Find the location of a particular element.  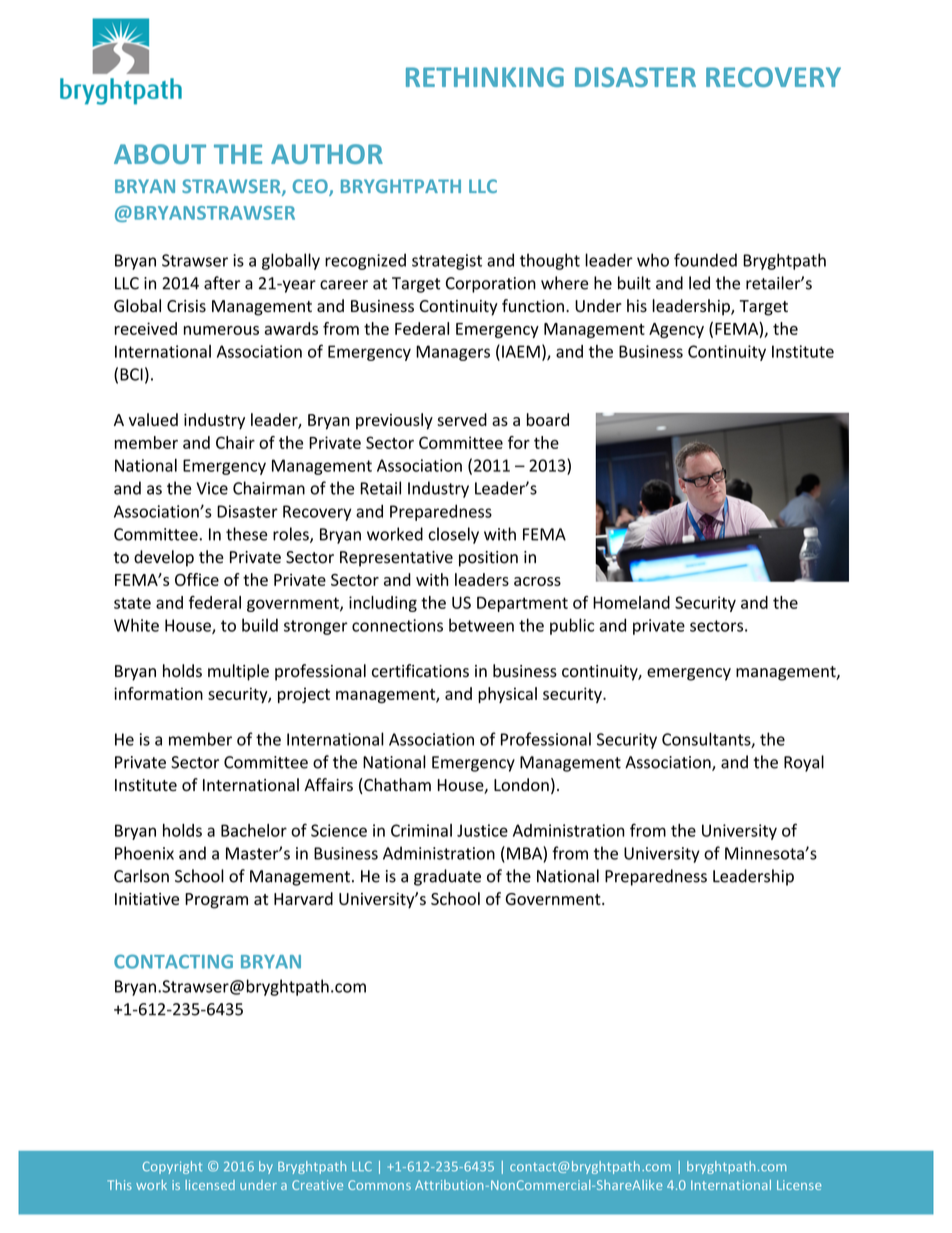

Agency is located at coordinates (676, 330).
